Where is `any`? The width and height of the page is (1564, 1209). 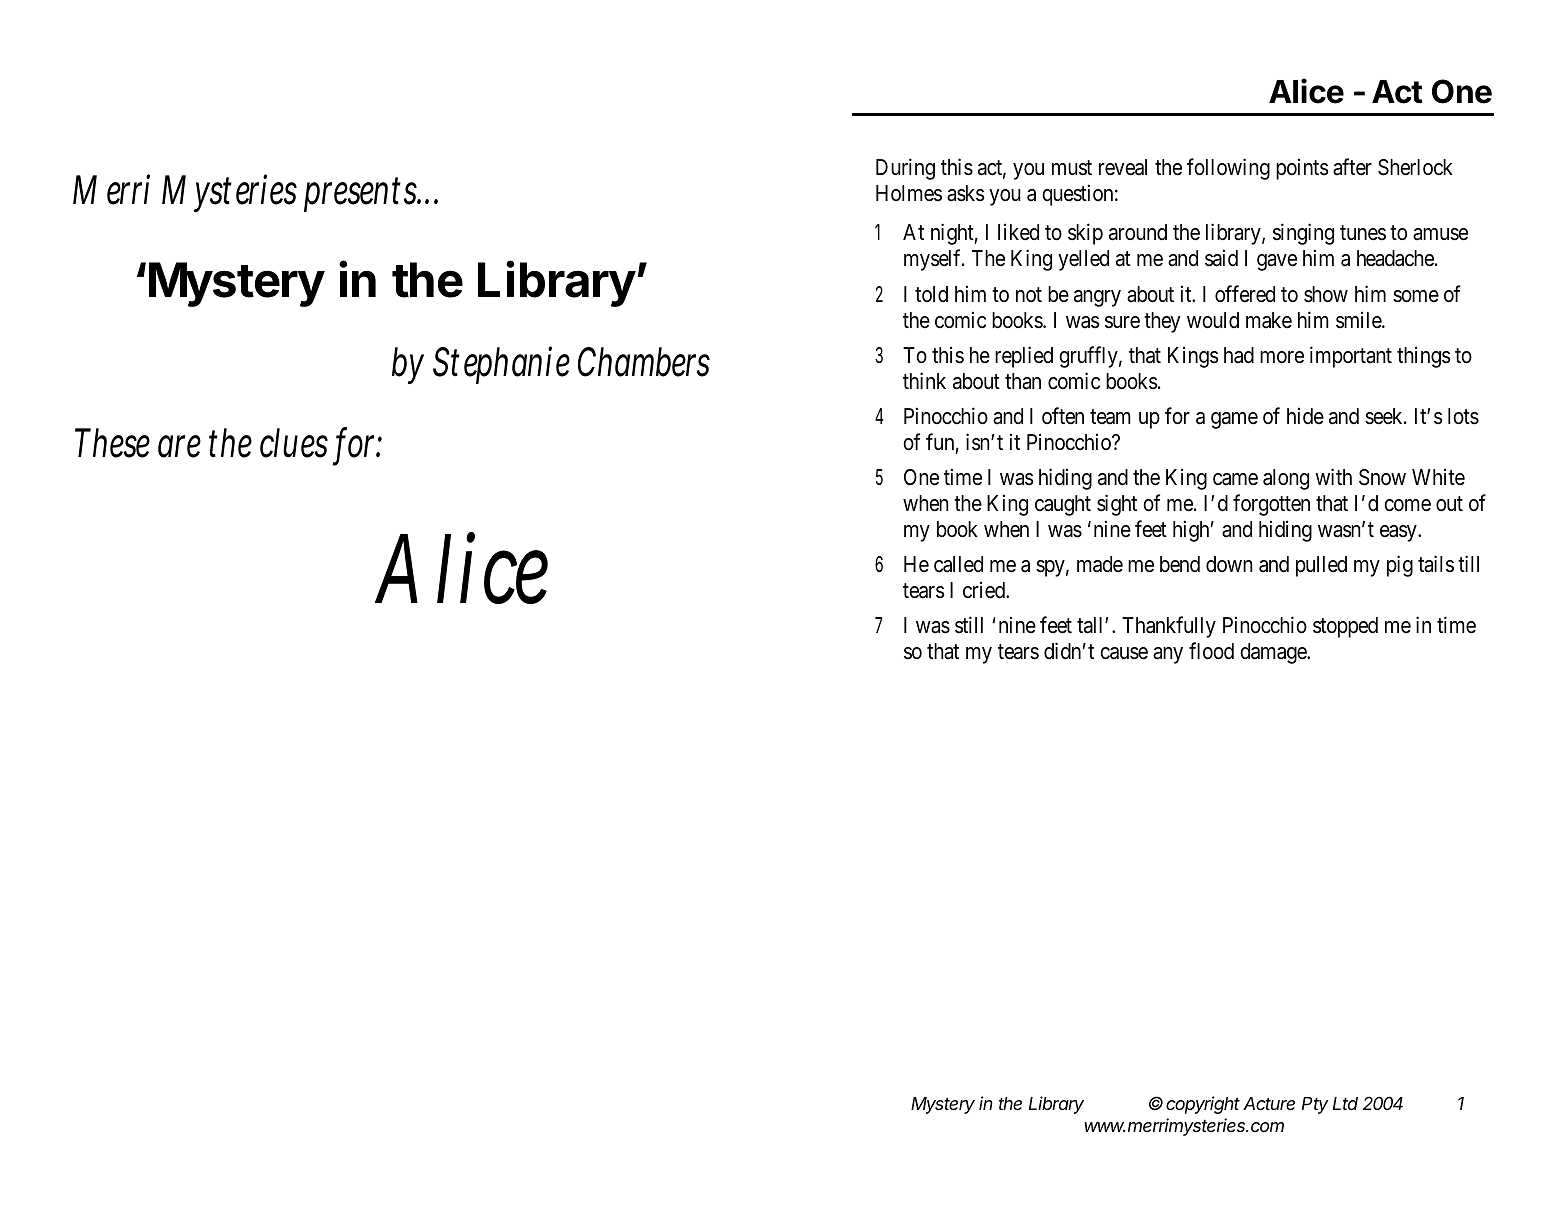
any is located at coordinates (1168, 655).
